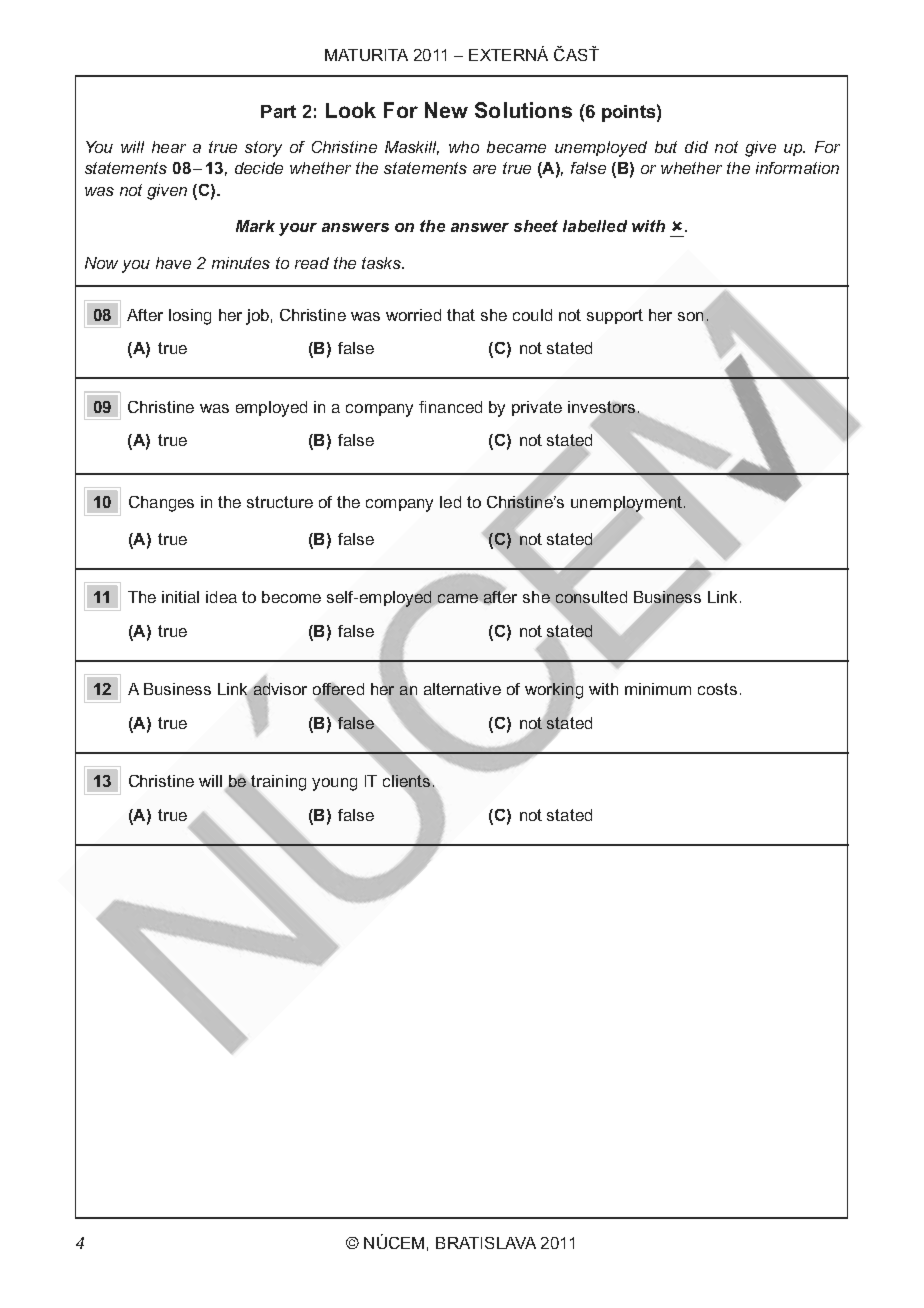 This screenshot has width=924, height=1308. I want to click on labelled, so click(595, 226).
